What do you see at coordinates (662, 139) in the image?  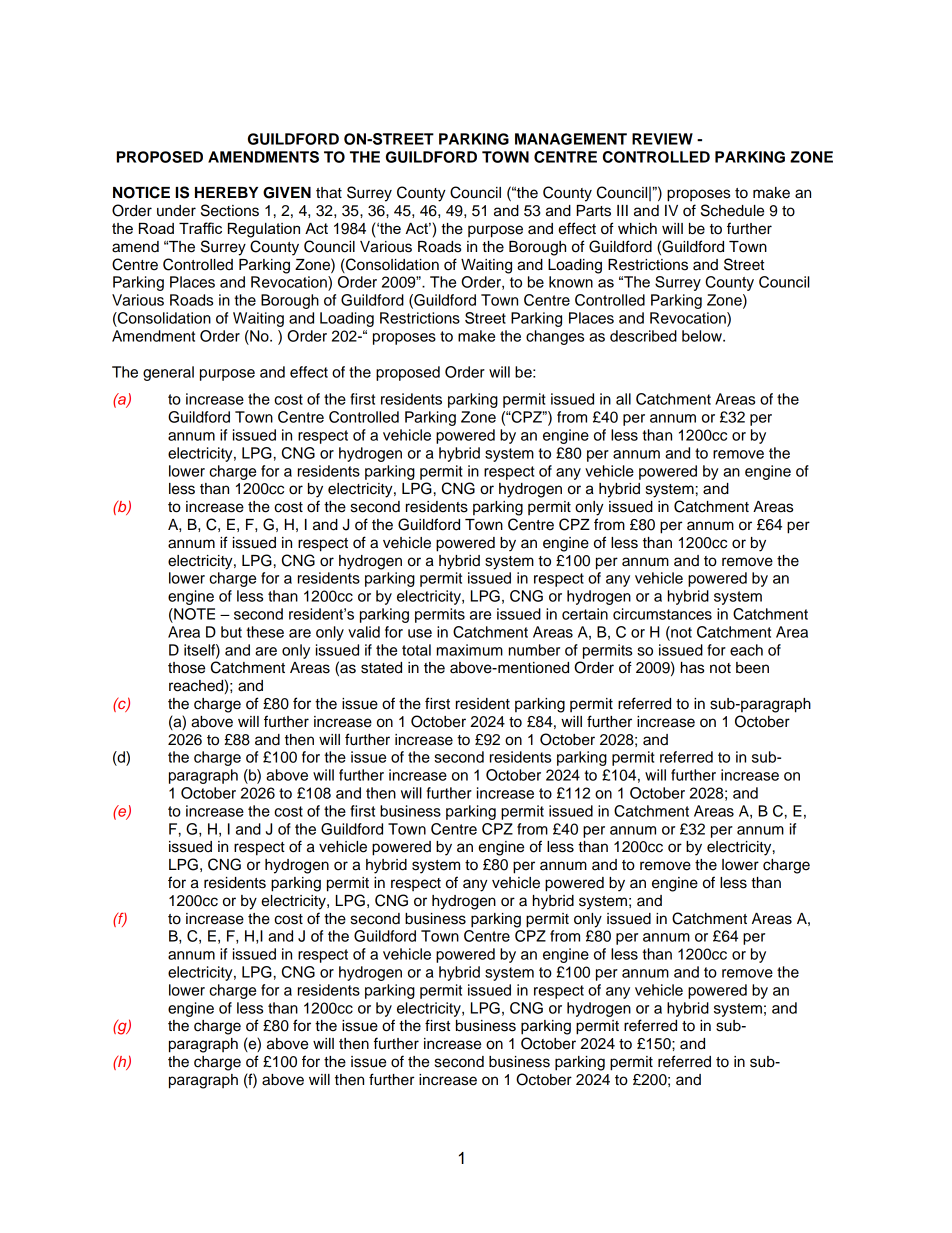 I see `REVIEW` at bounding box center [662, 139].
